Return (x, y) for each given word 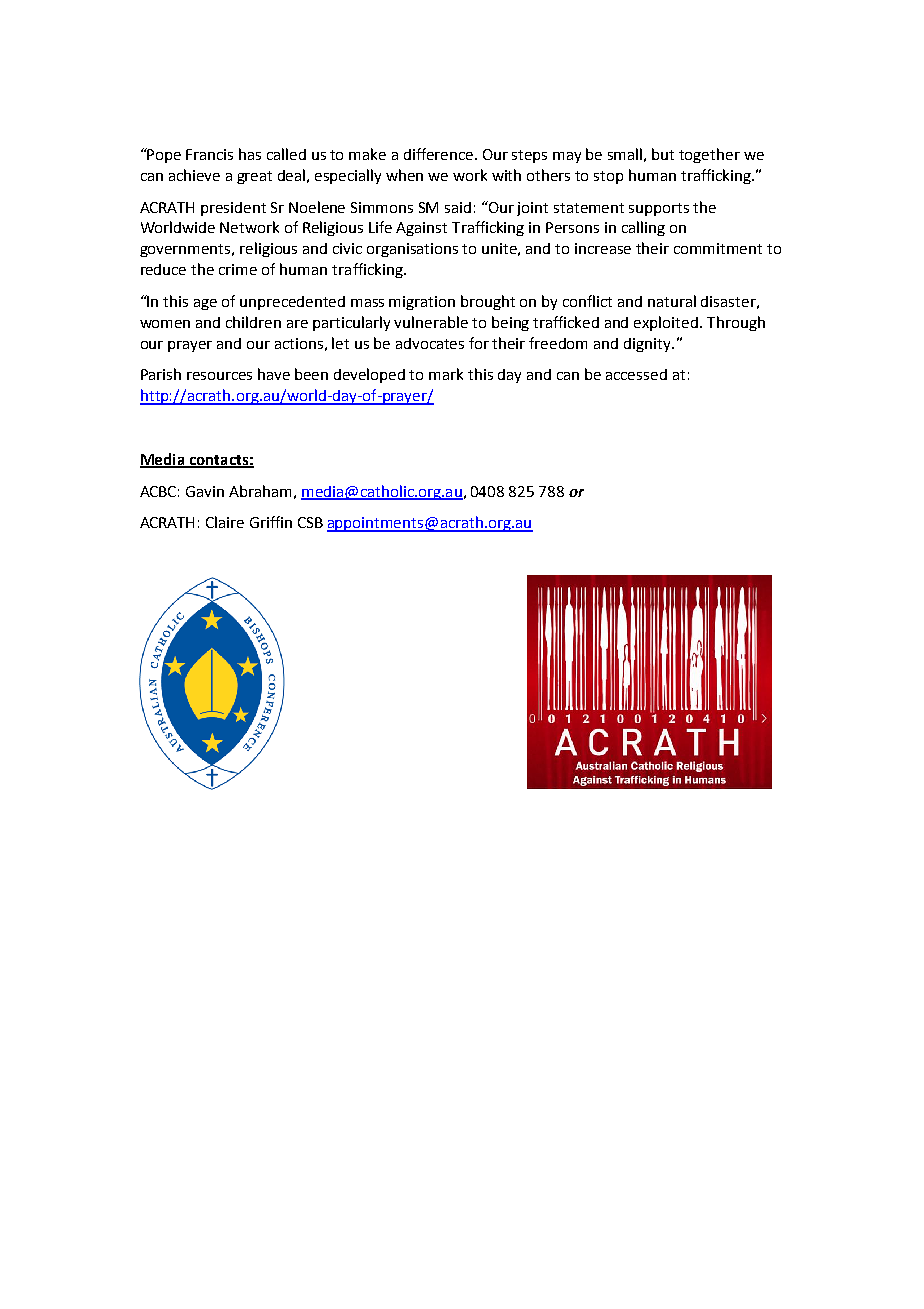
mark (446, 374)
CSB (310, 522)
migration (422, 303)
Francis (209, 154)
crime (238, 269)
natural (672, 301)
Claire (225, 522)
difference (440, 154)
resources (219, 376)
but (663, 154)
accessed (636, 374)
